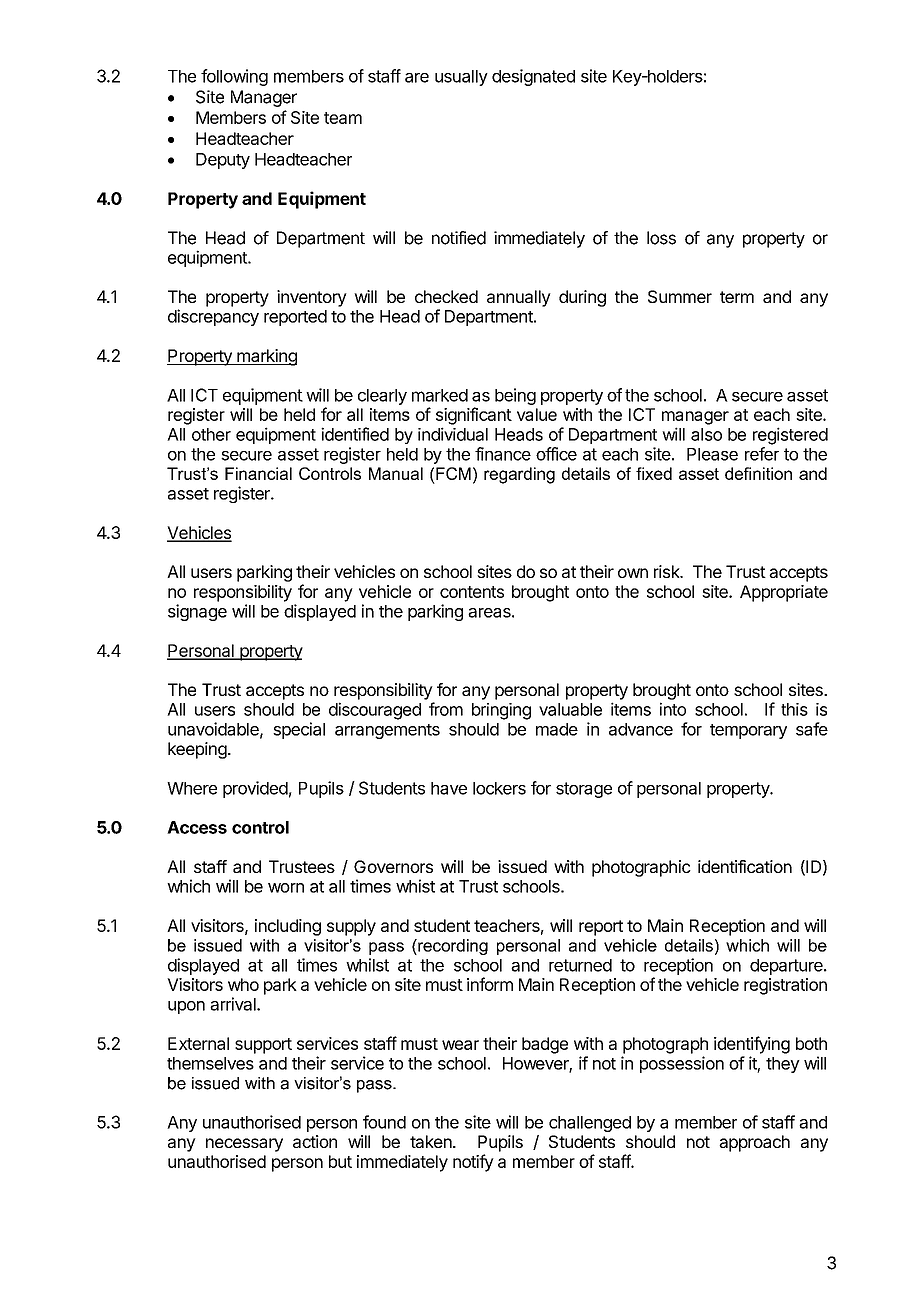  What do you see at coordinates (415, 886) in the image?
I see `whist` at bounding box center [415, 886].
